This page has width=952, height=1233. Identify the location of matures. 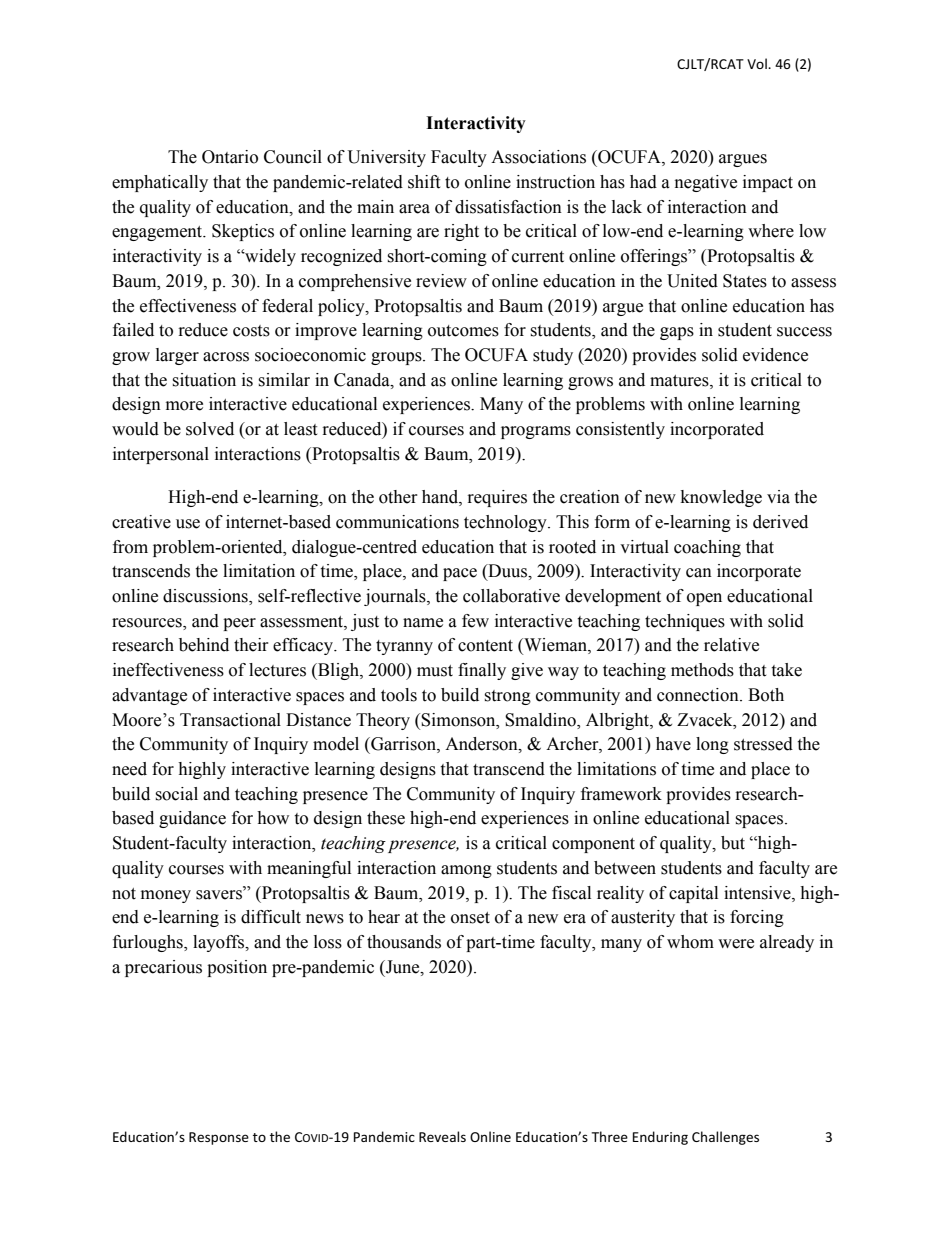
(680, 381).
